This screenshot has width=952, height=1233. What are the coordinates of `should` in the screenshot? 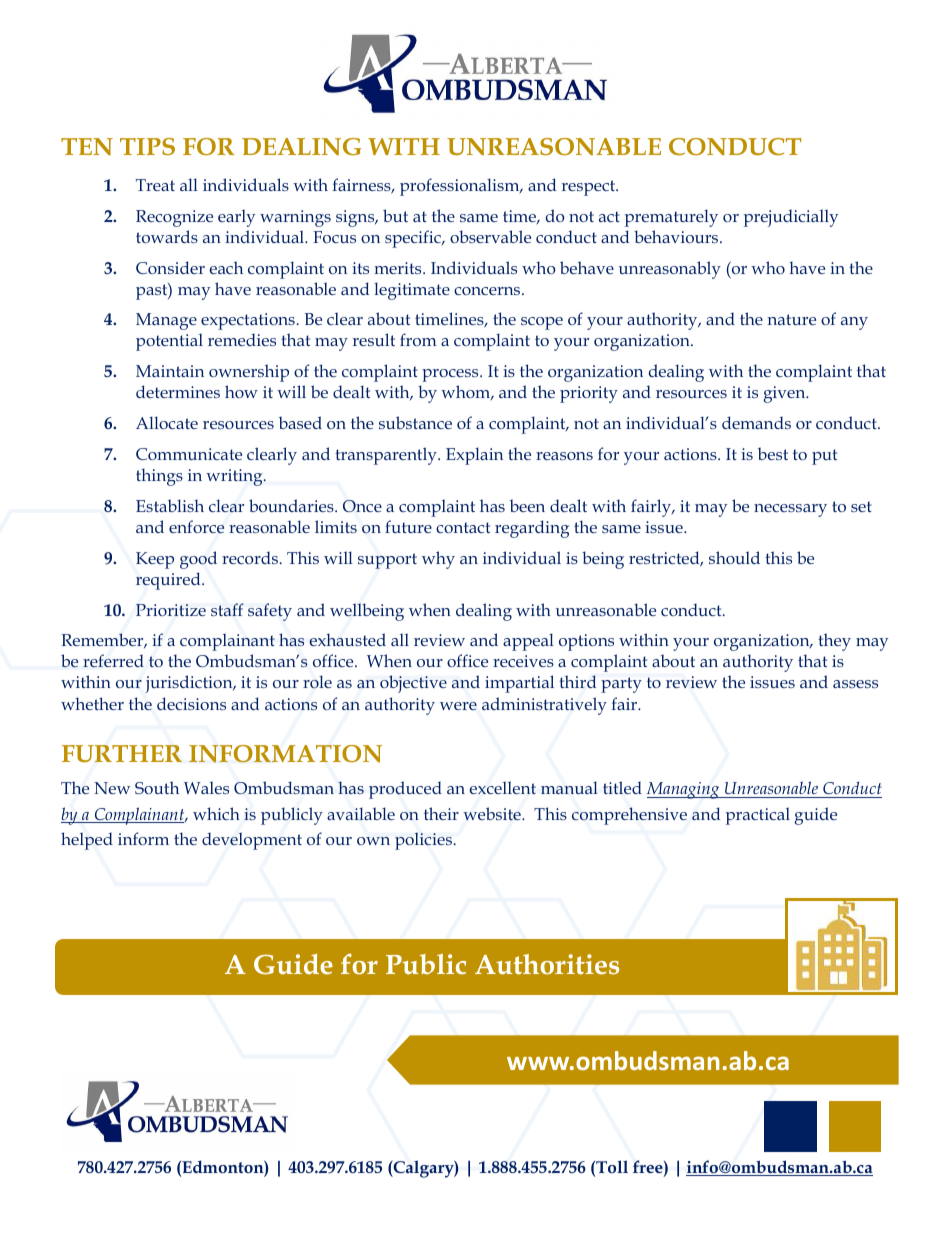 It's located at (734, 557).
